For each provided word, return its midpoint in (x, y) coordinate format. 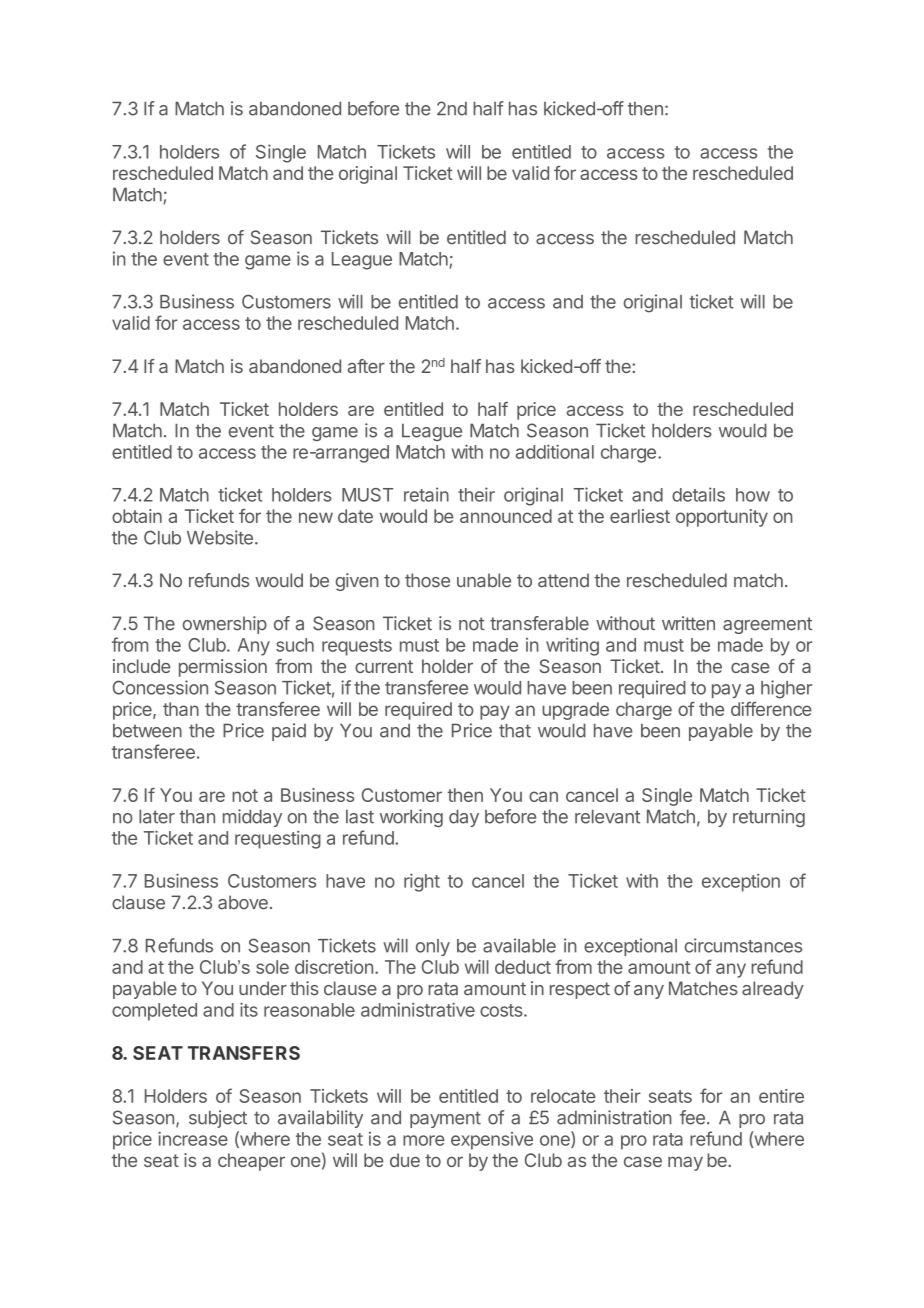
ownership (225, 625)
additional (555, 451)
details (698, 494)
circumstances (743, 945)
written (688, 623)
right (422, 882)
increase (193, 1138)
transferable (539, 623)
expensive (492, 1141)
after (366, 366)
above (243, 902)
